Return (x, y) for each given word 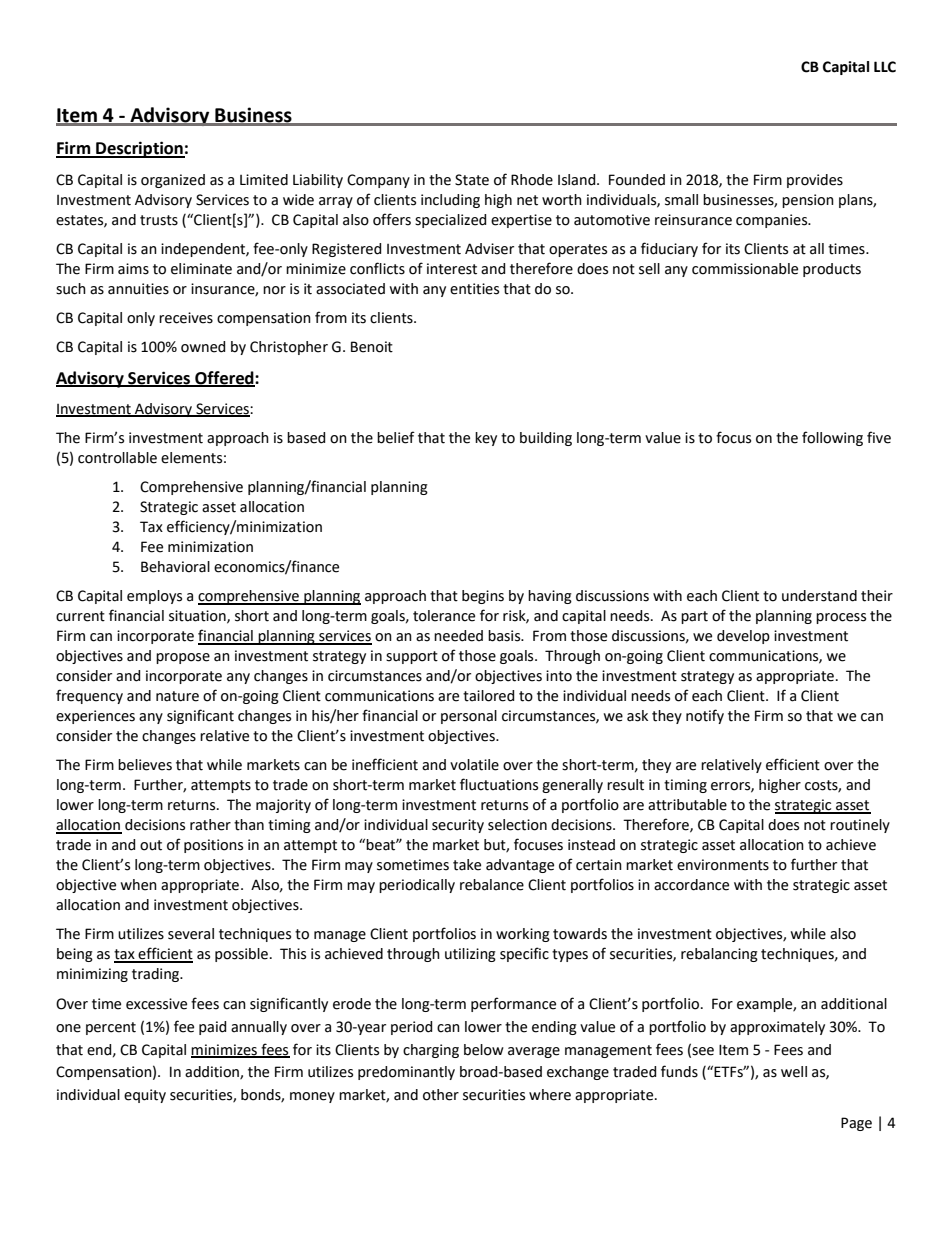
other (441, 1095)
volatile (474, 765)
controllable (117, 458)
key (486, 439)
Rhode (532, 180)
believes (145, 765)
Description (139, 149)
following (832, 438)
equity (145, 1096)
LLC (885, 67)
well (794, 1072)
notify (705, 716)
